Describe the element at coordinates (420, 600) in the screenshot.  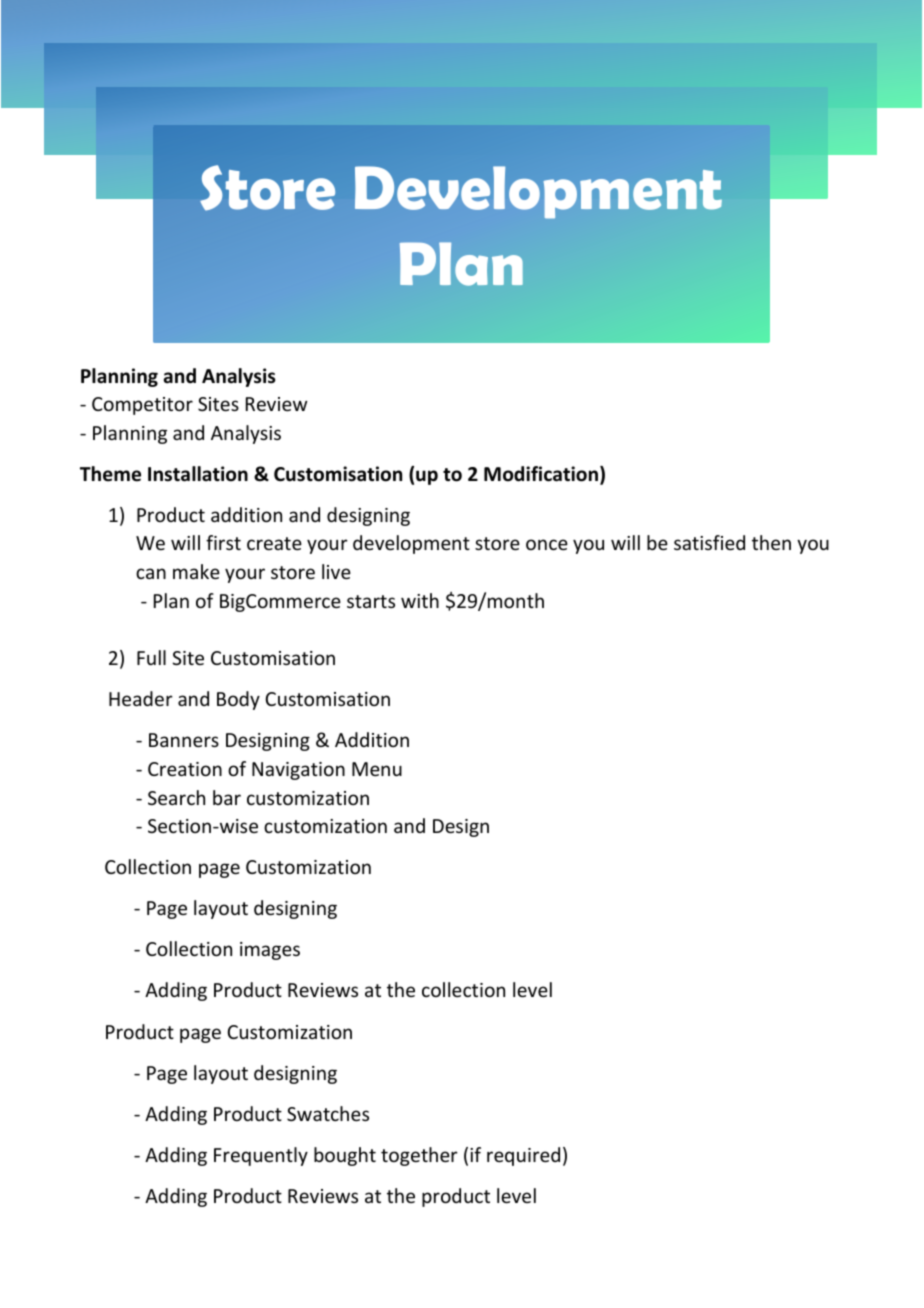
I see `with` at that location.
